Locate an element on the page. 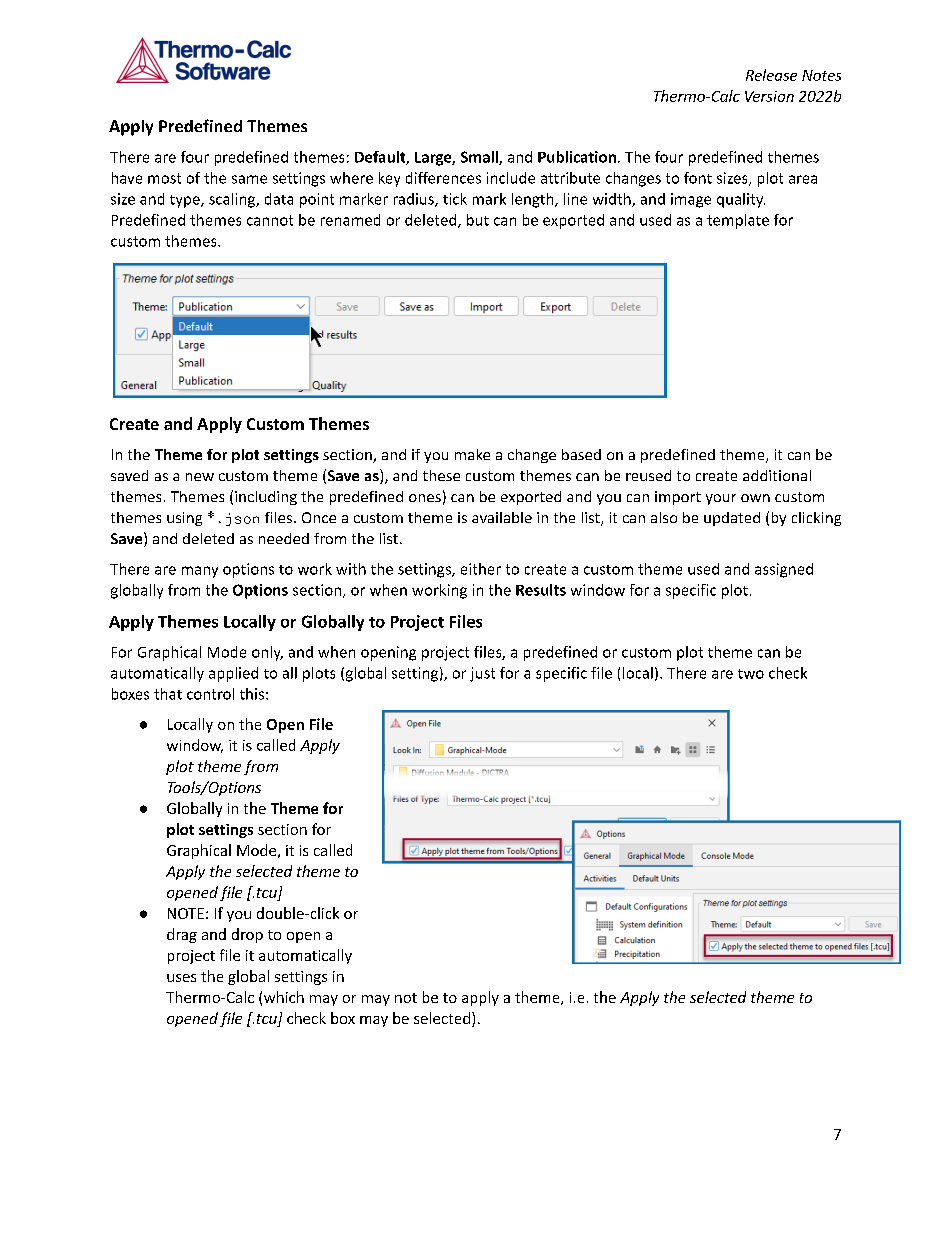 Image resolution: width=952 pixels, height=1233 pixels. Small is located at coordinates (480, 158).
